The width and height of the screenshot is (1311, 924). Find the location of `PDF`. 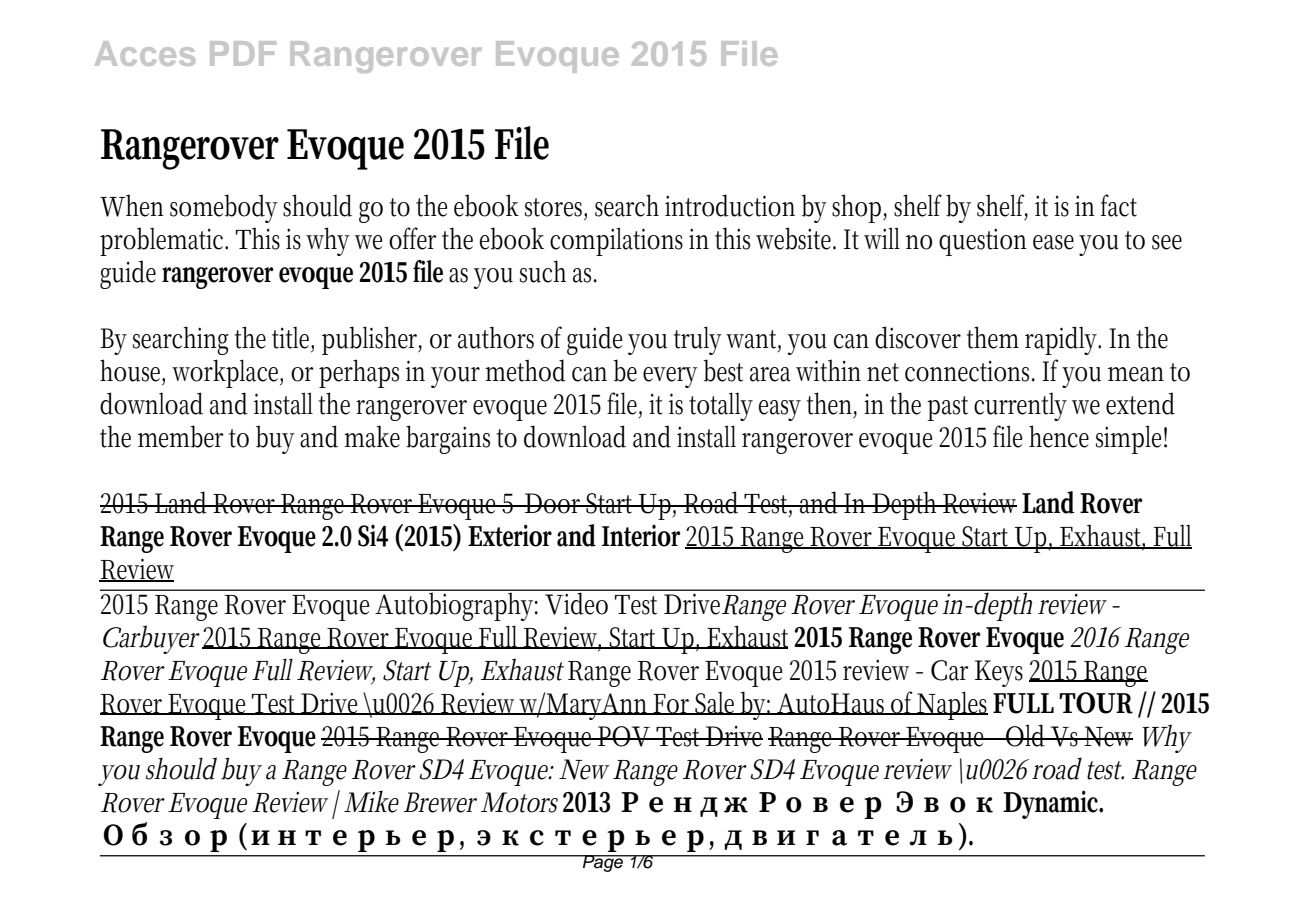

PDF is located at coordinates (243, 53).
